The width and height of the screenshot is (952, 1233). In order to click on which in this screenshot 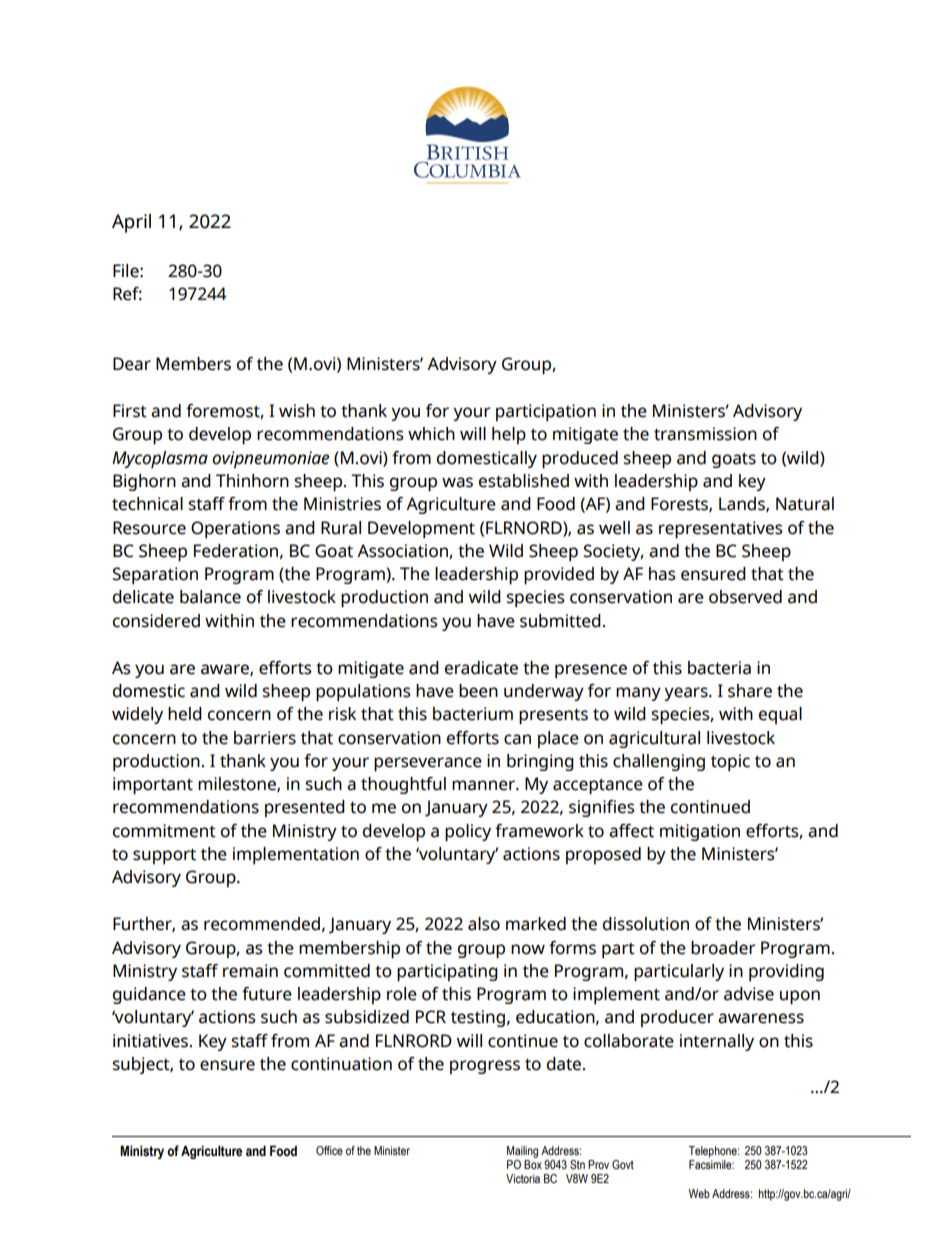, I will do `click(431, 434)`.
